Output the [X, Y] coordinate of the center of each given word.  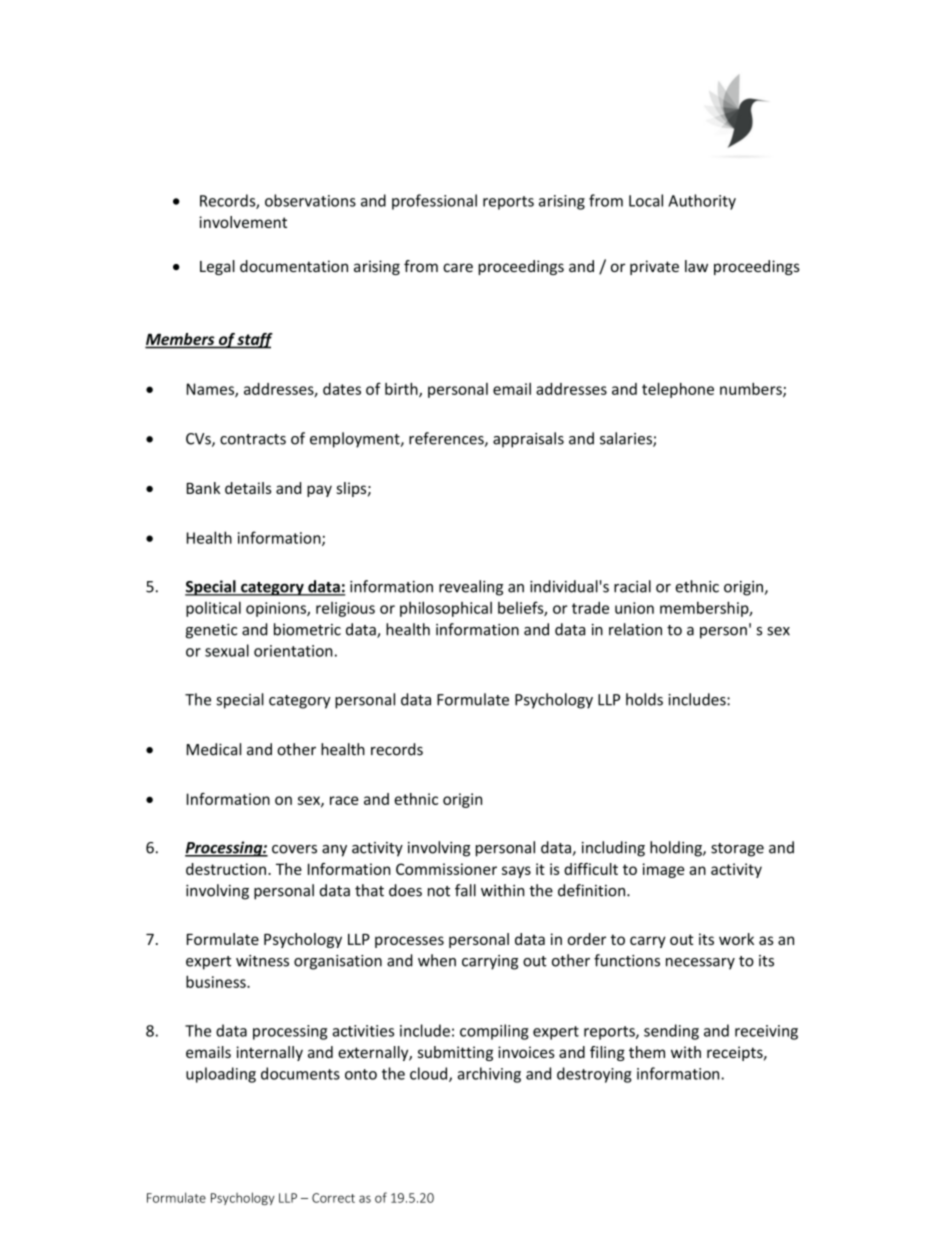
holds [644, 699]
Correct [333, 1198]
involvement [243, 222]
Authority [702, 202]
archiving [489, 1075]
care [458, 267]
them [647, 1052]
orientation [293, 651]
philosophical [446, 609]
